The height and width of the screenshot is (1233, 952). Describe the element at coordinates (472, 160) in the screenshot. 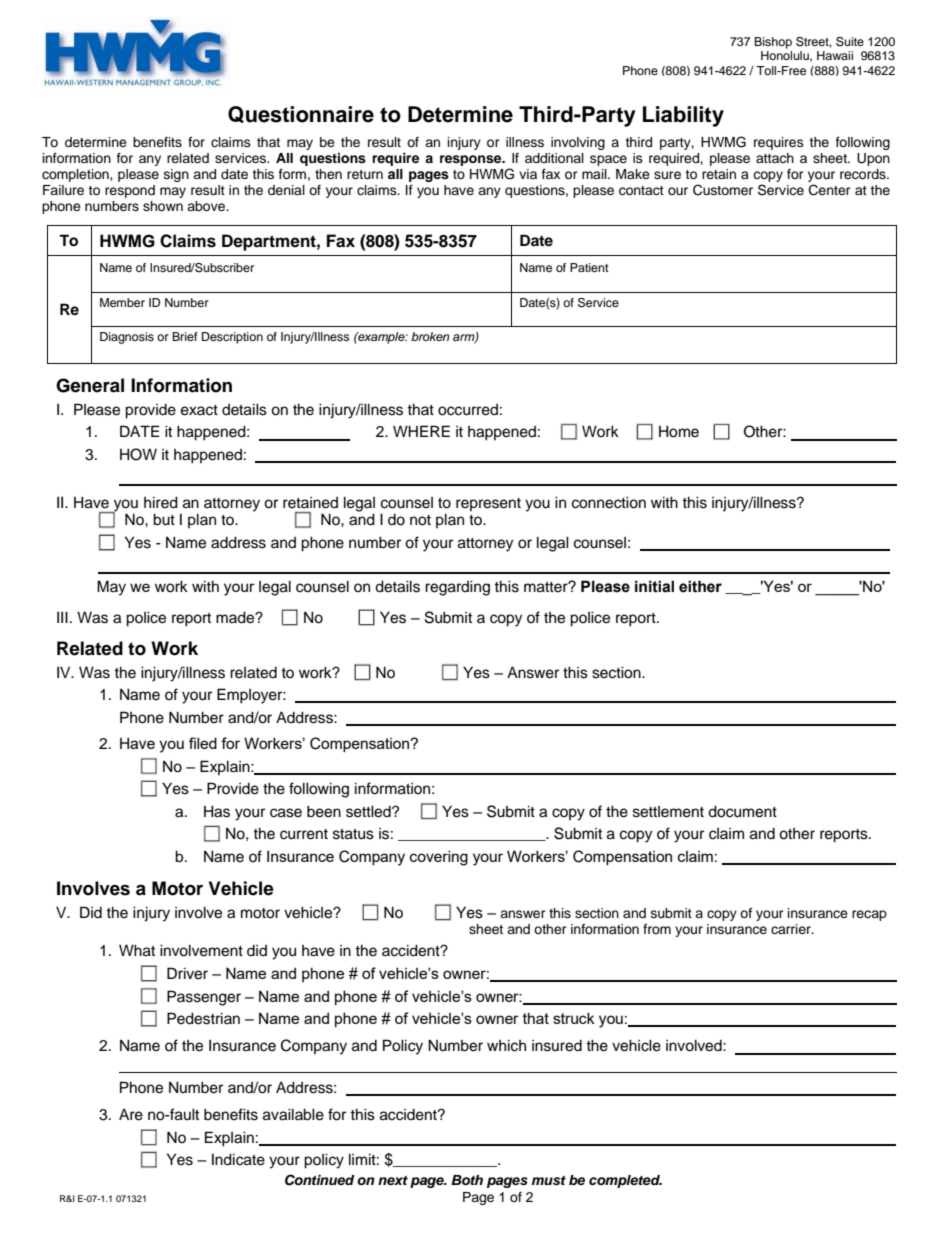

I see `response` at that location.
